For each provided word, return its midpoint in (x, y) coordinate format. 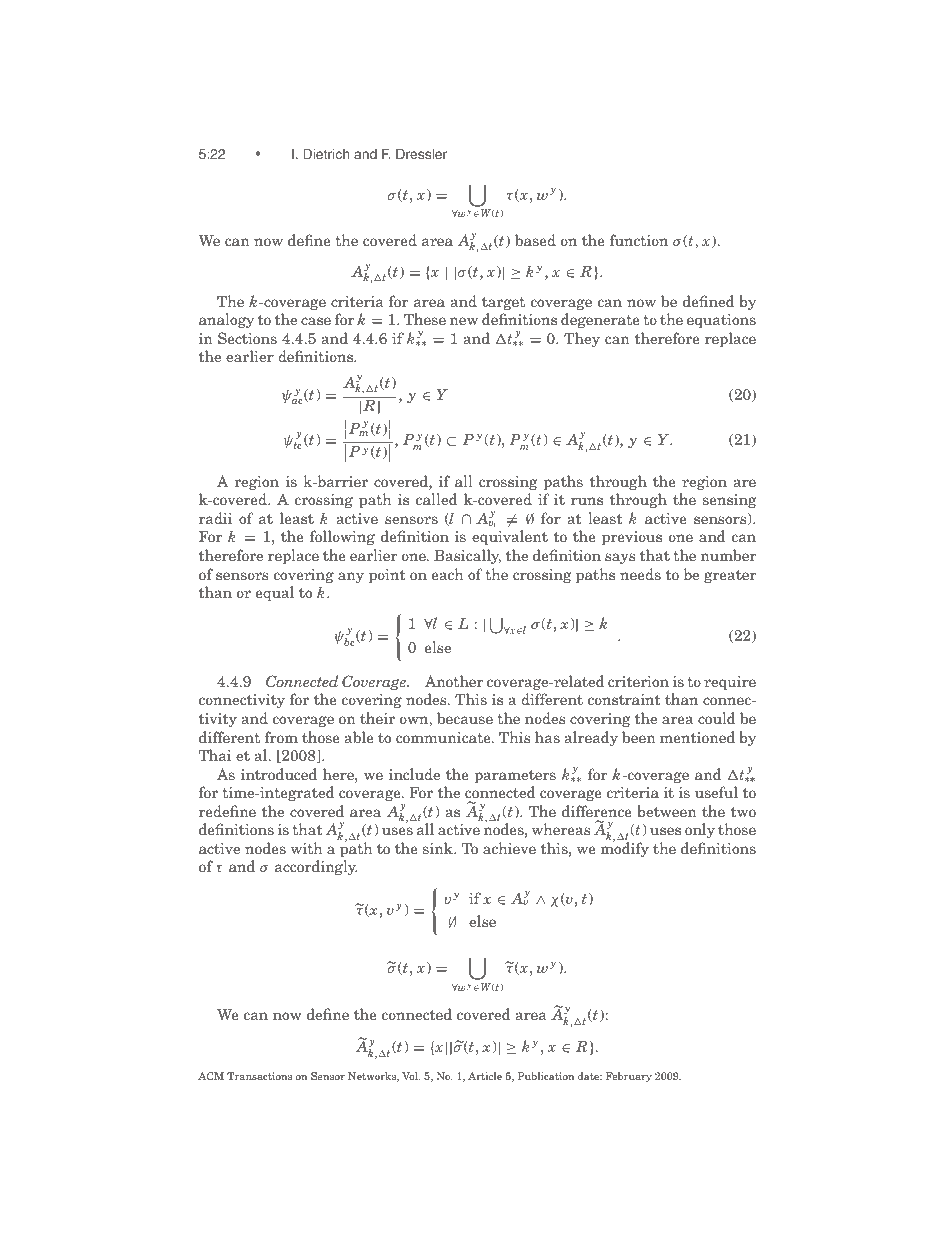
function (638, 240)
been (639, 737)
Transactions (259, 1076)
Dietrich (326, 154)
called (436, 499)
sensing (729, 501)
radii (215, 518)
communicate (444, 737)
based (535, 240)
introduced (279, 774)
